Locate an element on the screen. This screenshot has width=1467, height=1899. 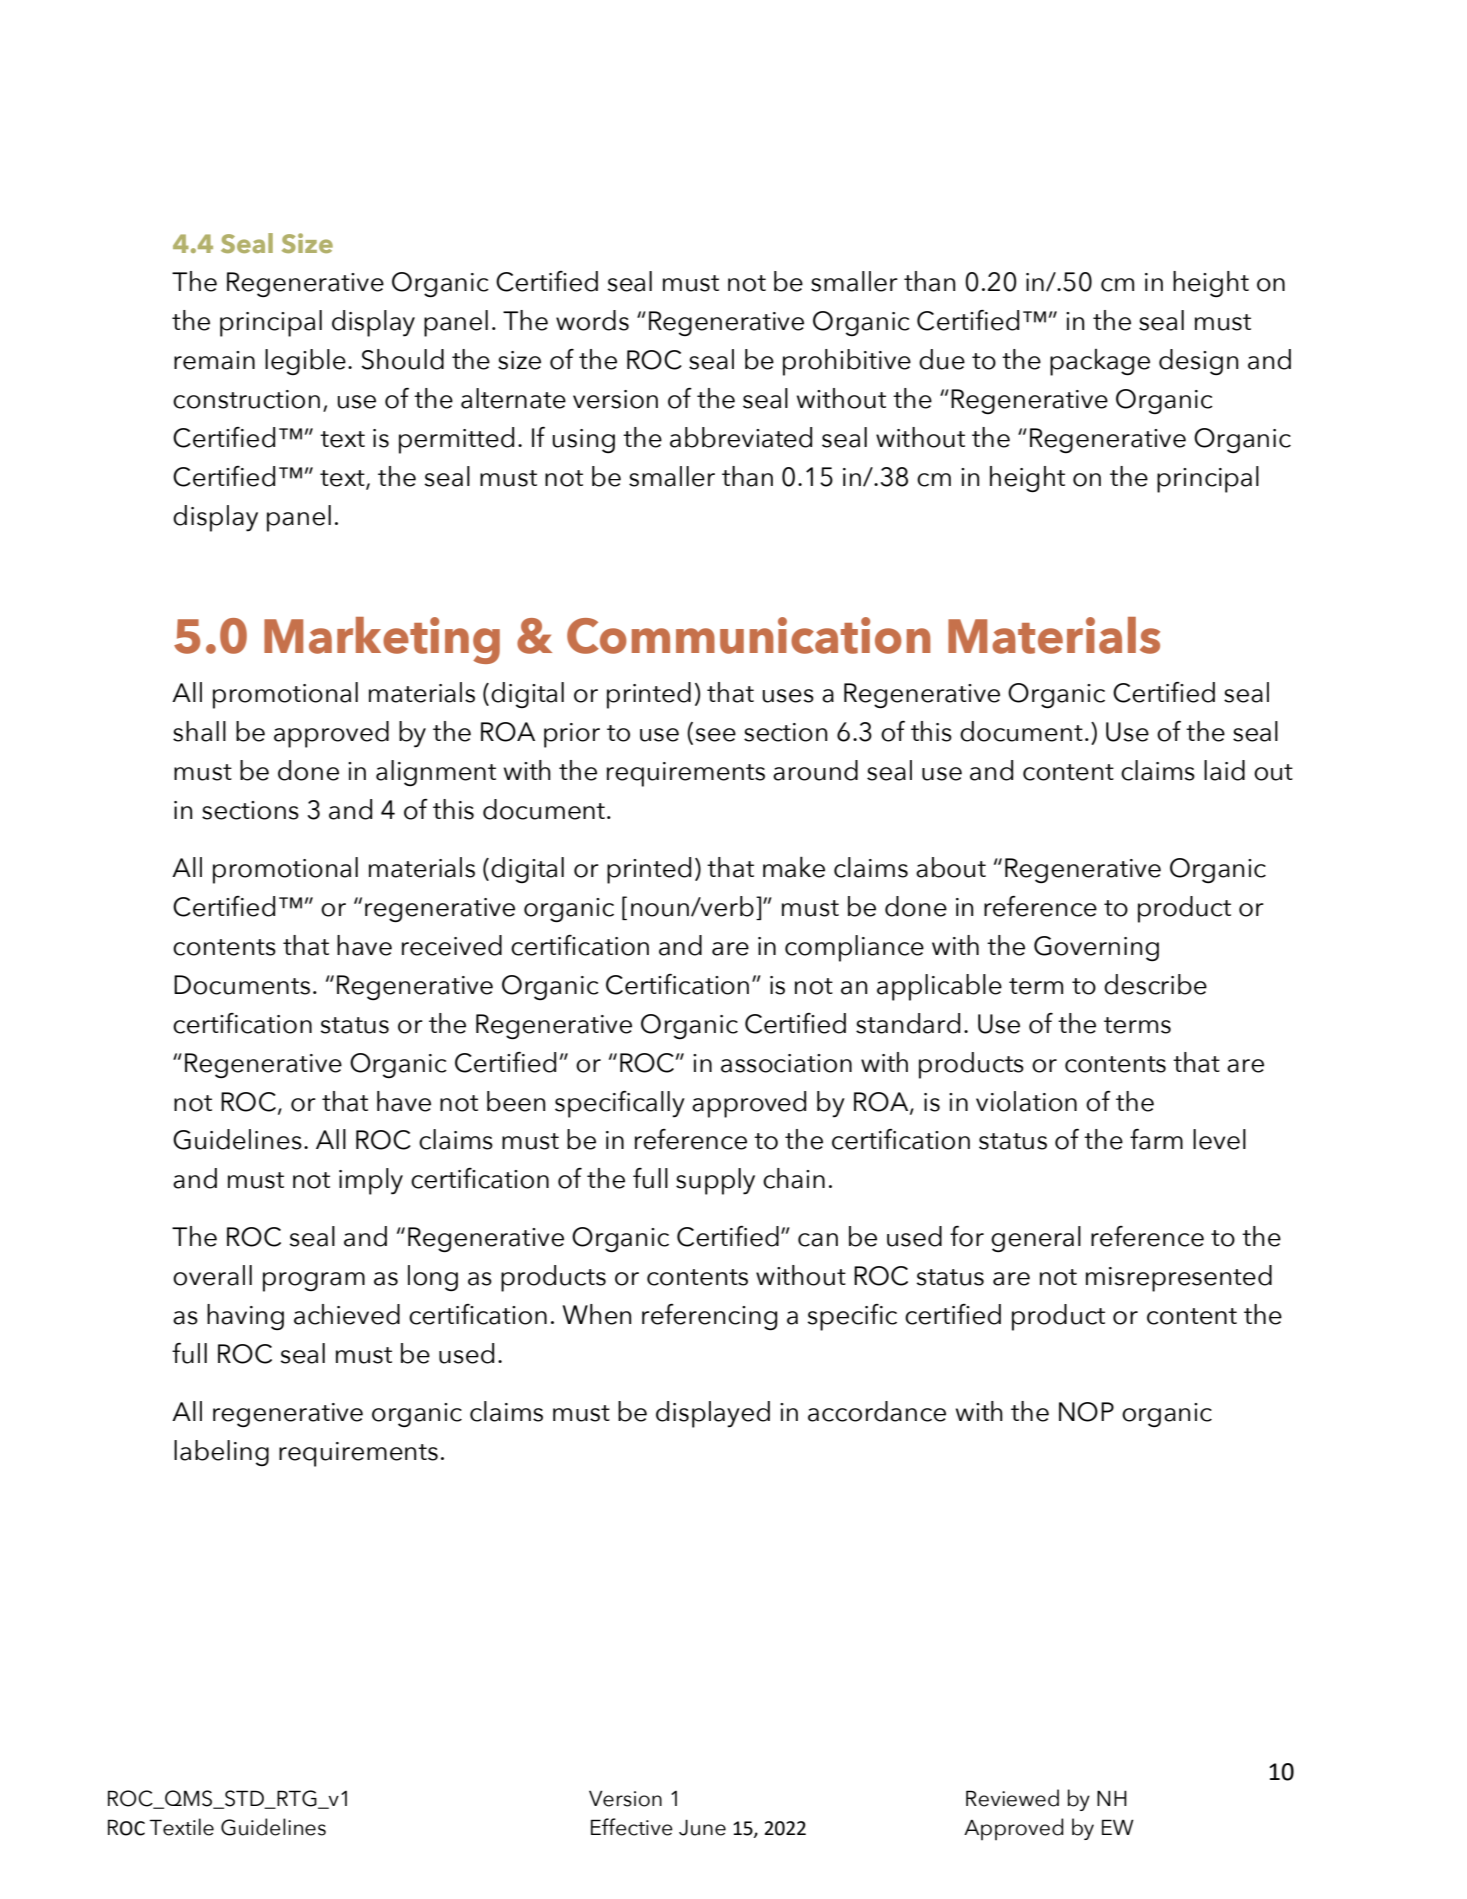
referencing is located at coordinates (709, 1317).
